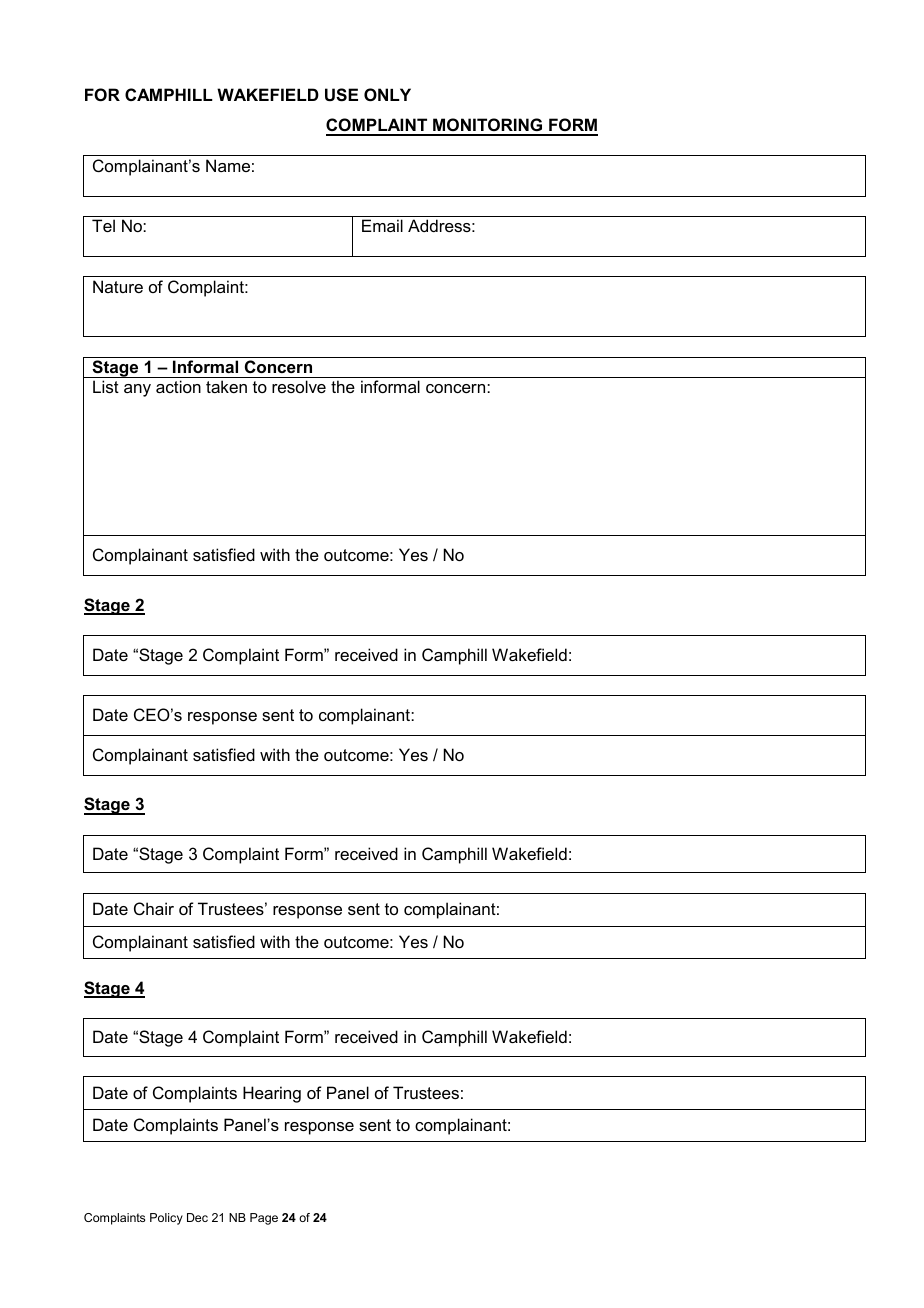 Image resolution: width=924 pixels, height=1308 pixels. What do you see at coordinates (226, 386) in the document?
I see `taken` at bounding box center [226, 386].
